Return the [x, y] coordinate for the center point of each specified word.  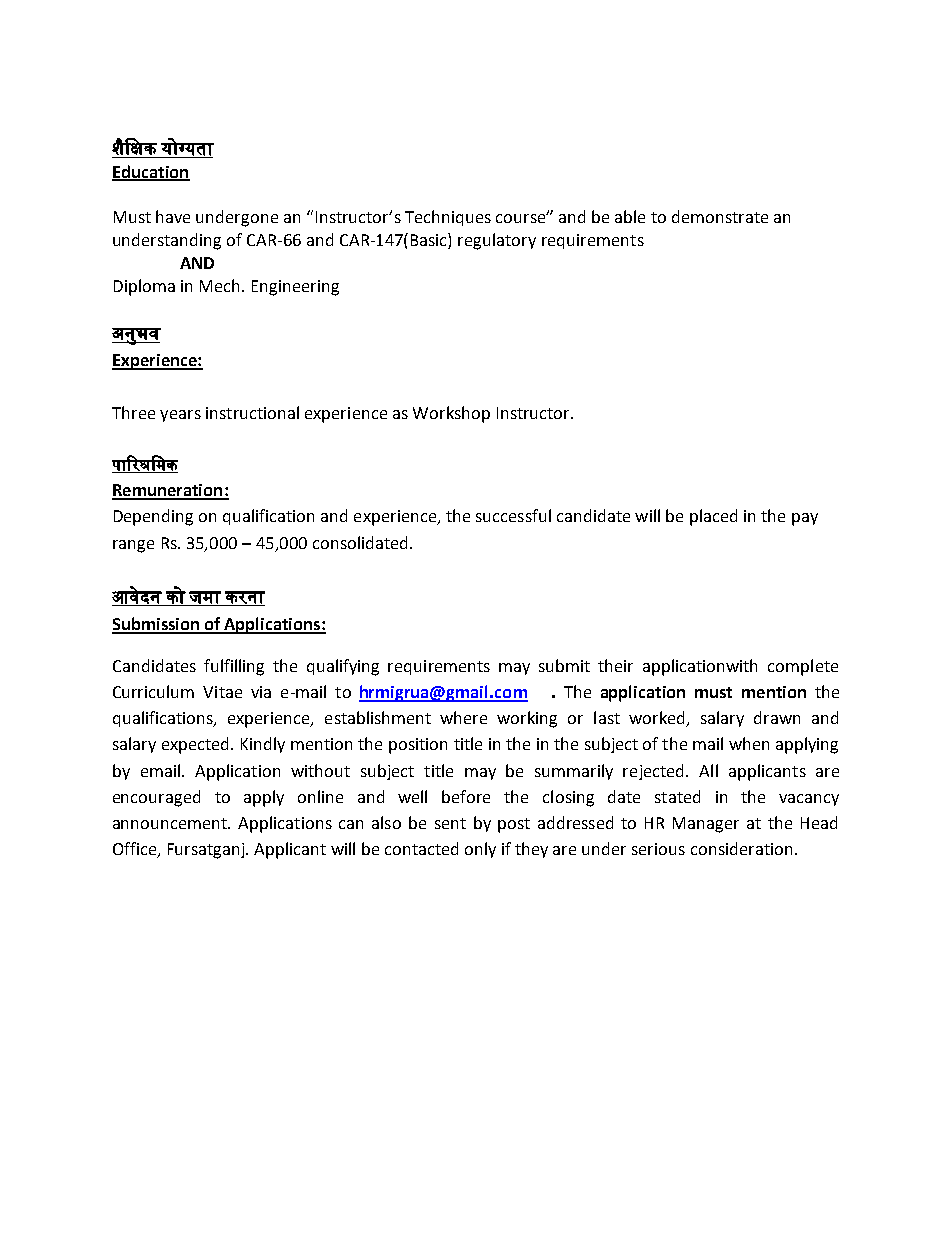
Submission [157, 625]
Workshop [451, 414]
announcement [171, 823]
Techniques [448, 218]
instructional [252, 412]
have [173, 216]
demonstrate [720, 216]
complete [803, 667]
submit [564, 665]
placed [713, 517]
